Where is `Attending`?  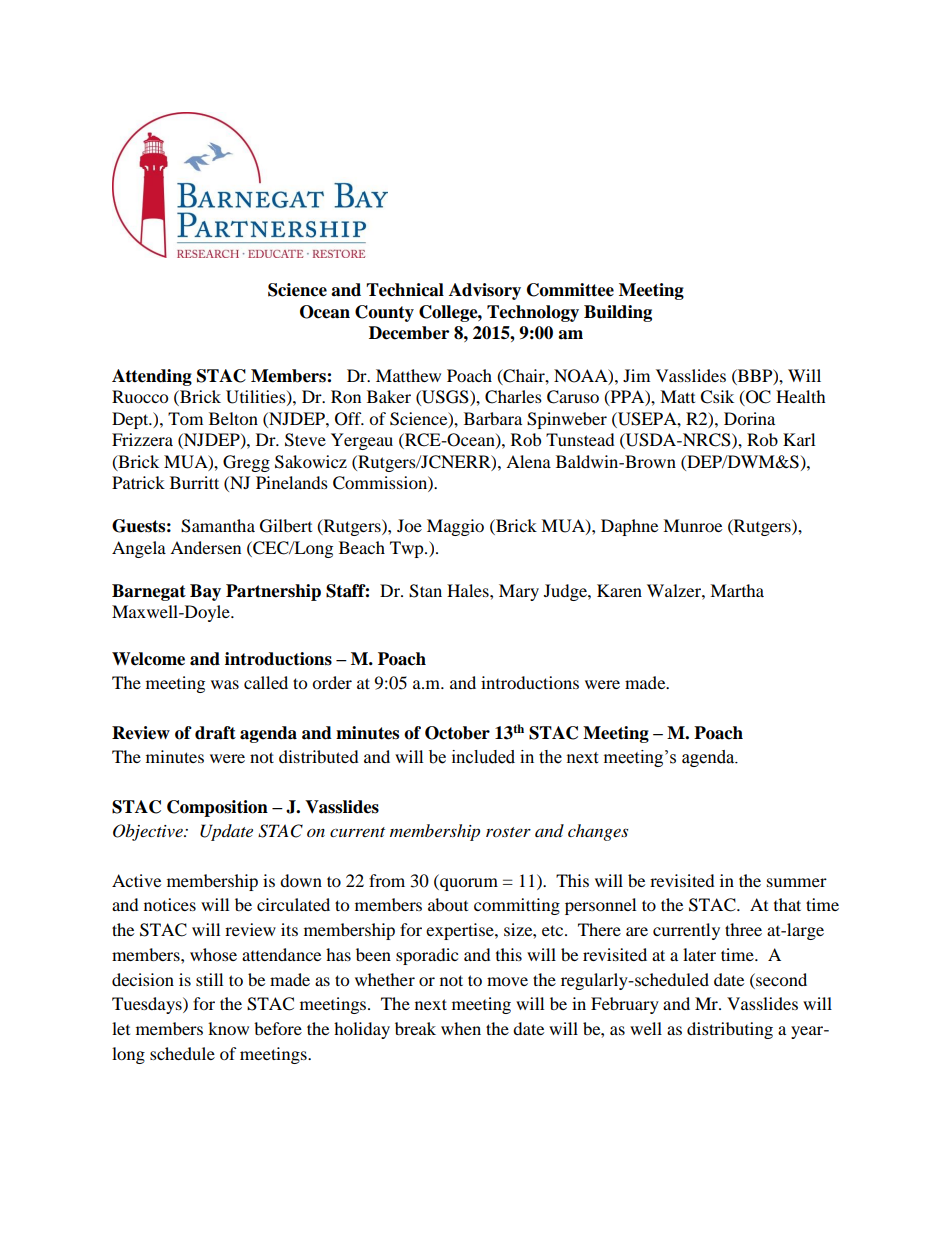 Attending is located at coordinates (152, 377).
